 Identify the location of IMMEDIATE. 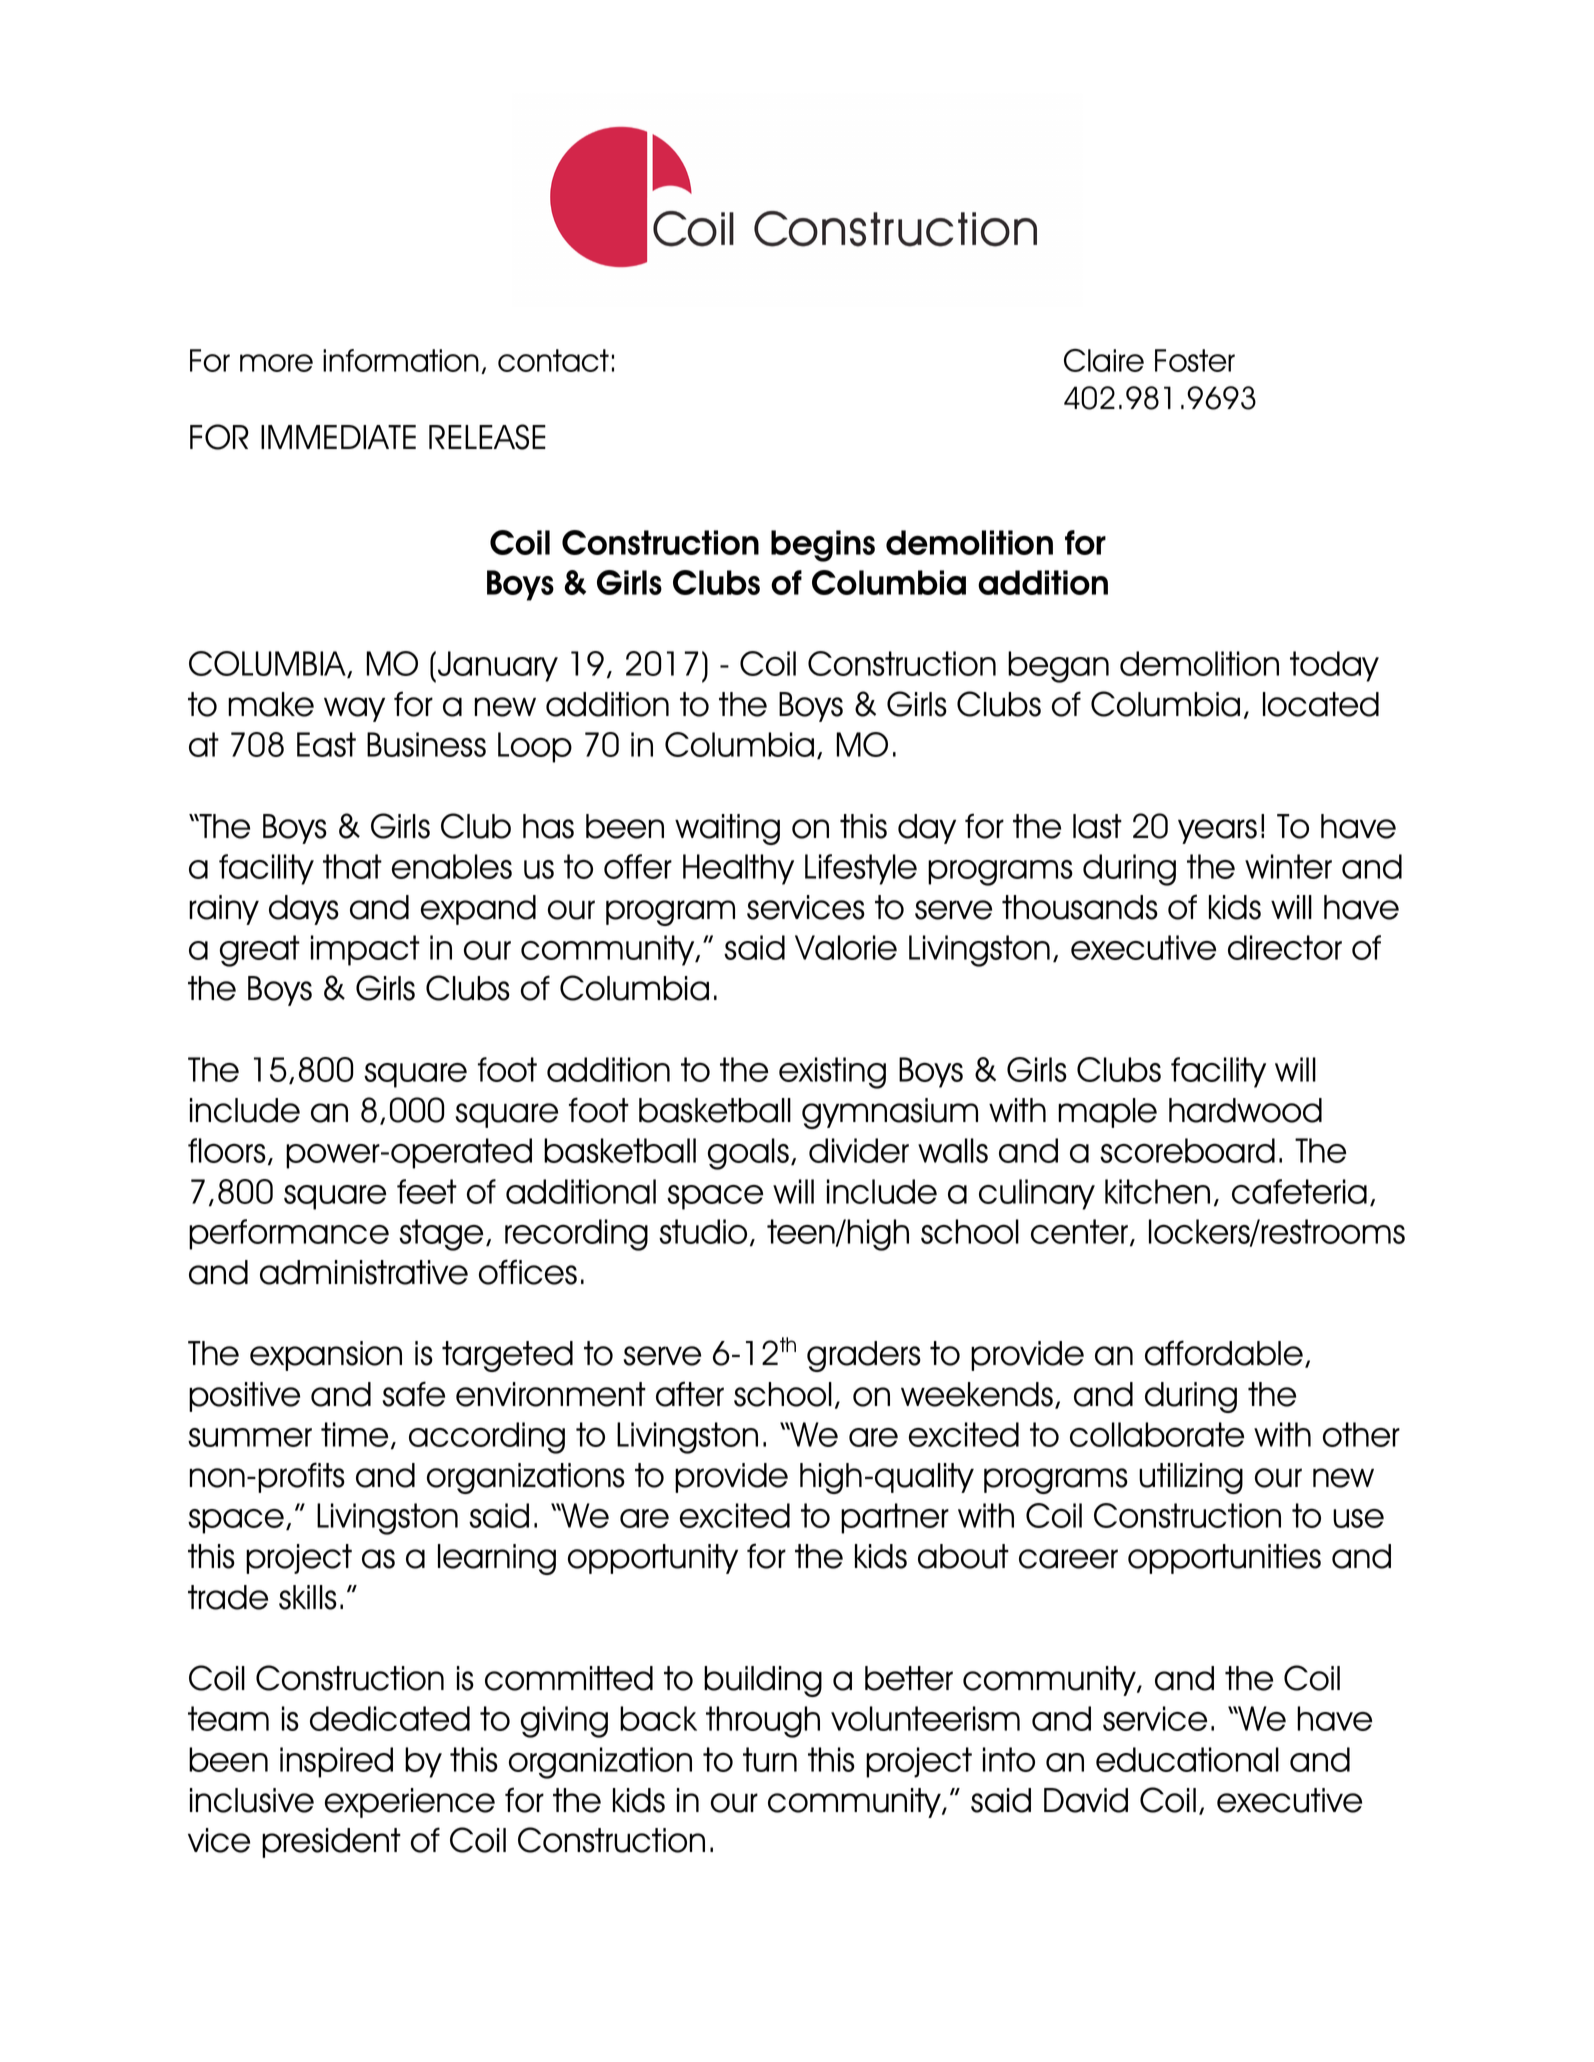
(338, 437).
